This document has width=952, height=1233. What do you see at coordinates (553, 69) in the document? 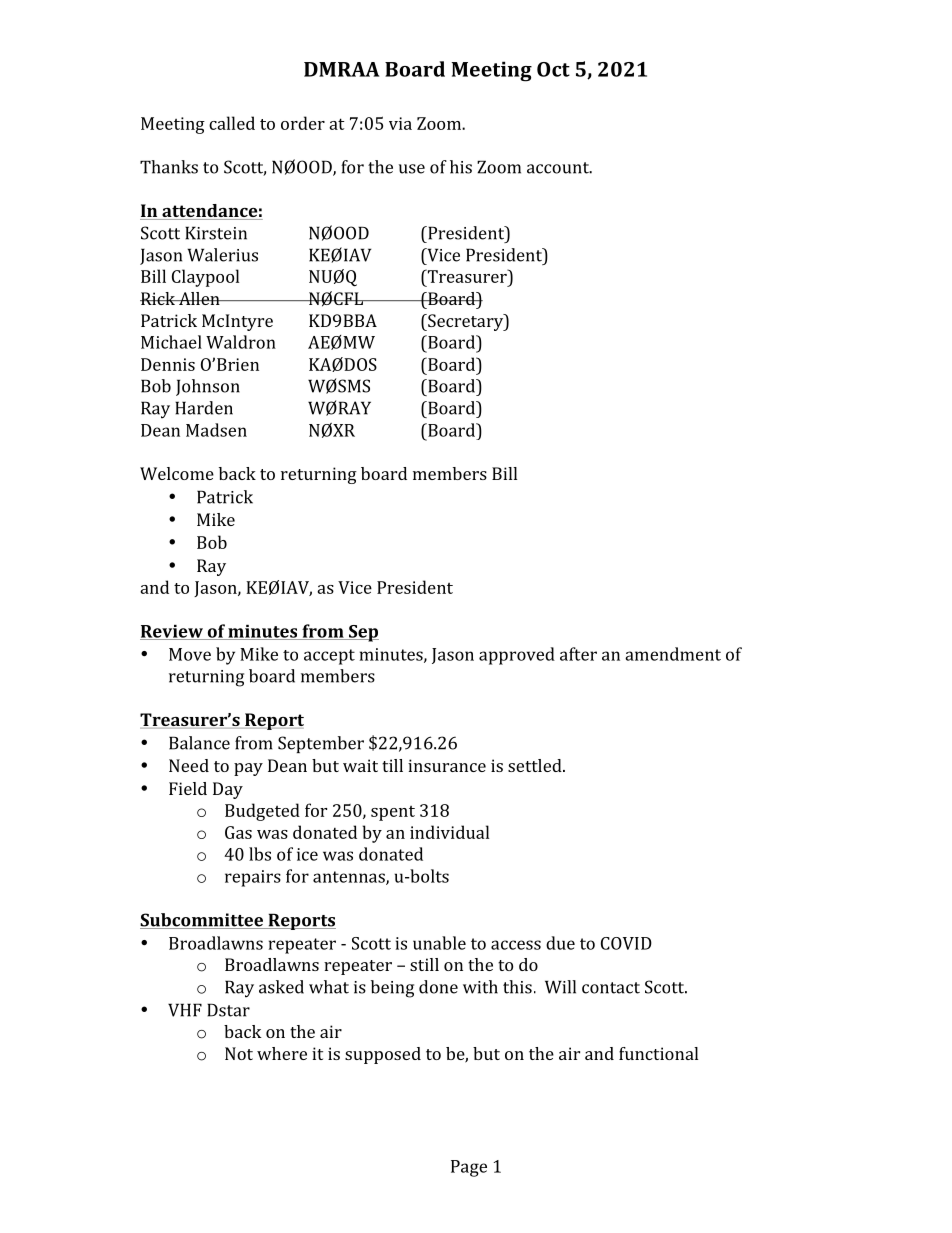
I see `Oct` at bounding box center [553, 69].
